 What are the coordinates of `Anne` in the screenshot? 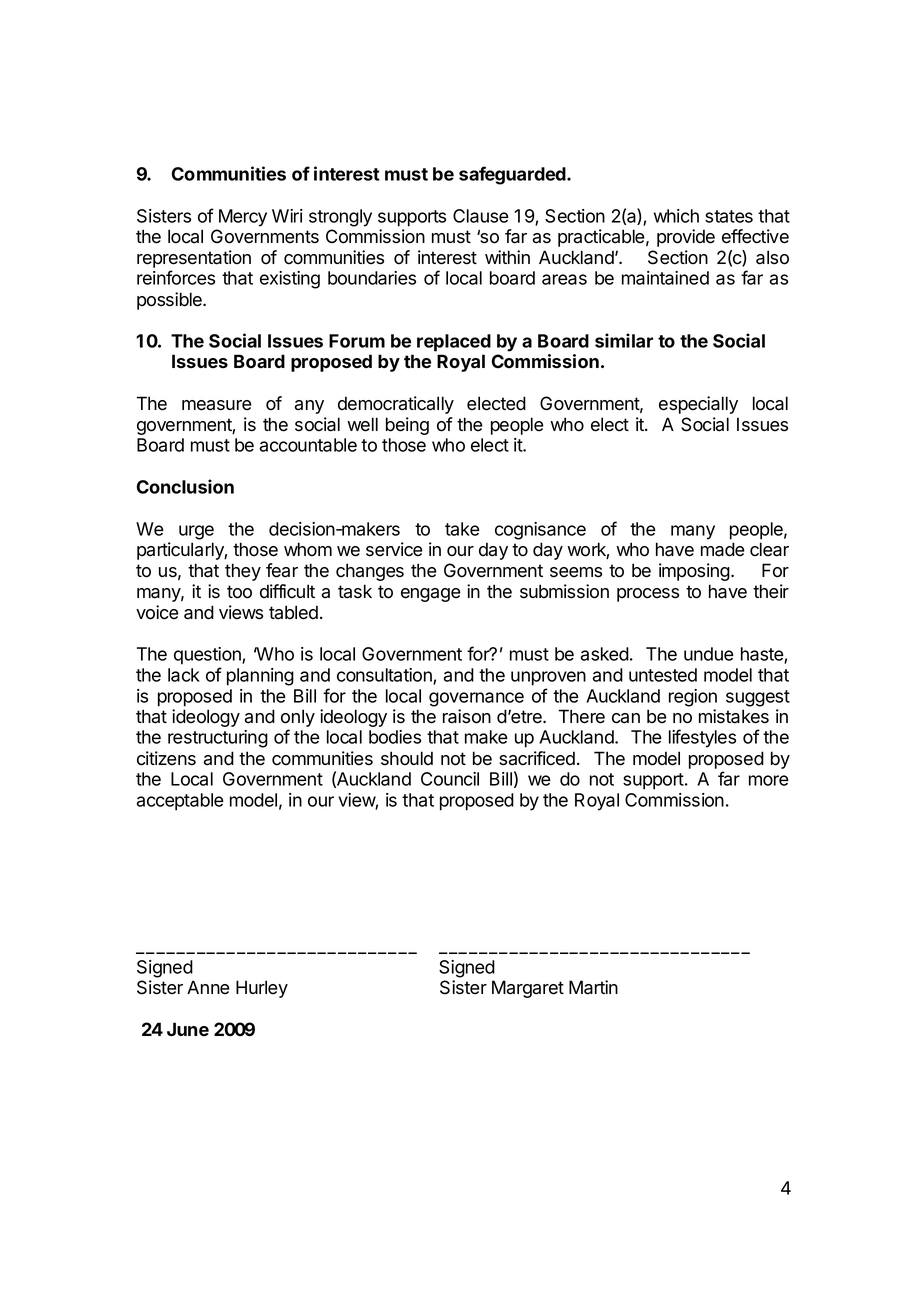 It's located at (208, 987).
